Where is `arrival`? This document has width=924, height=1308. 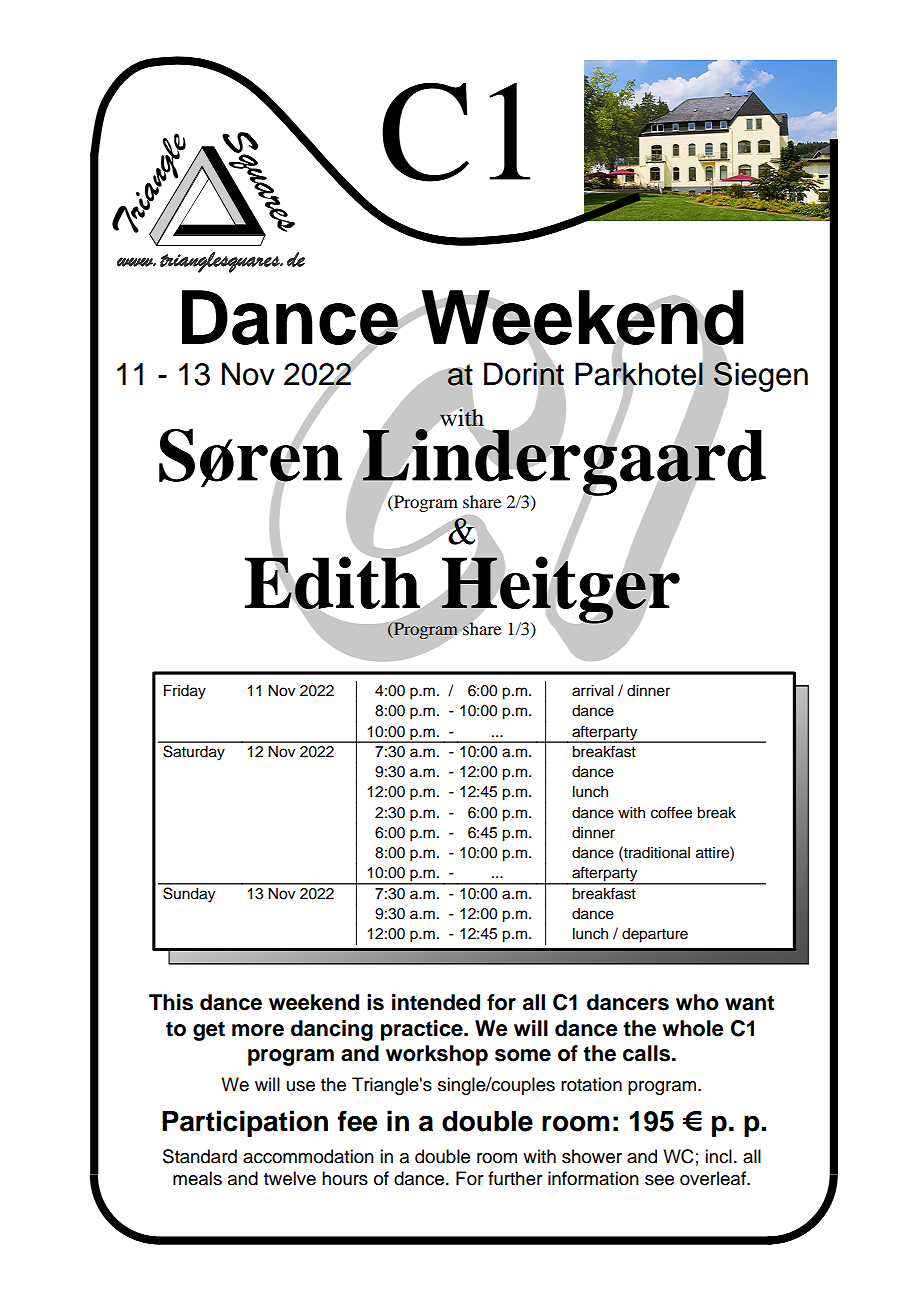 arrival is located at coordinates (592, 691).
